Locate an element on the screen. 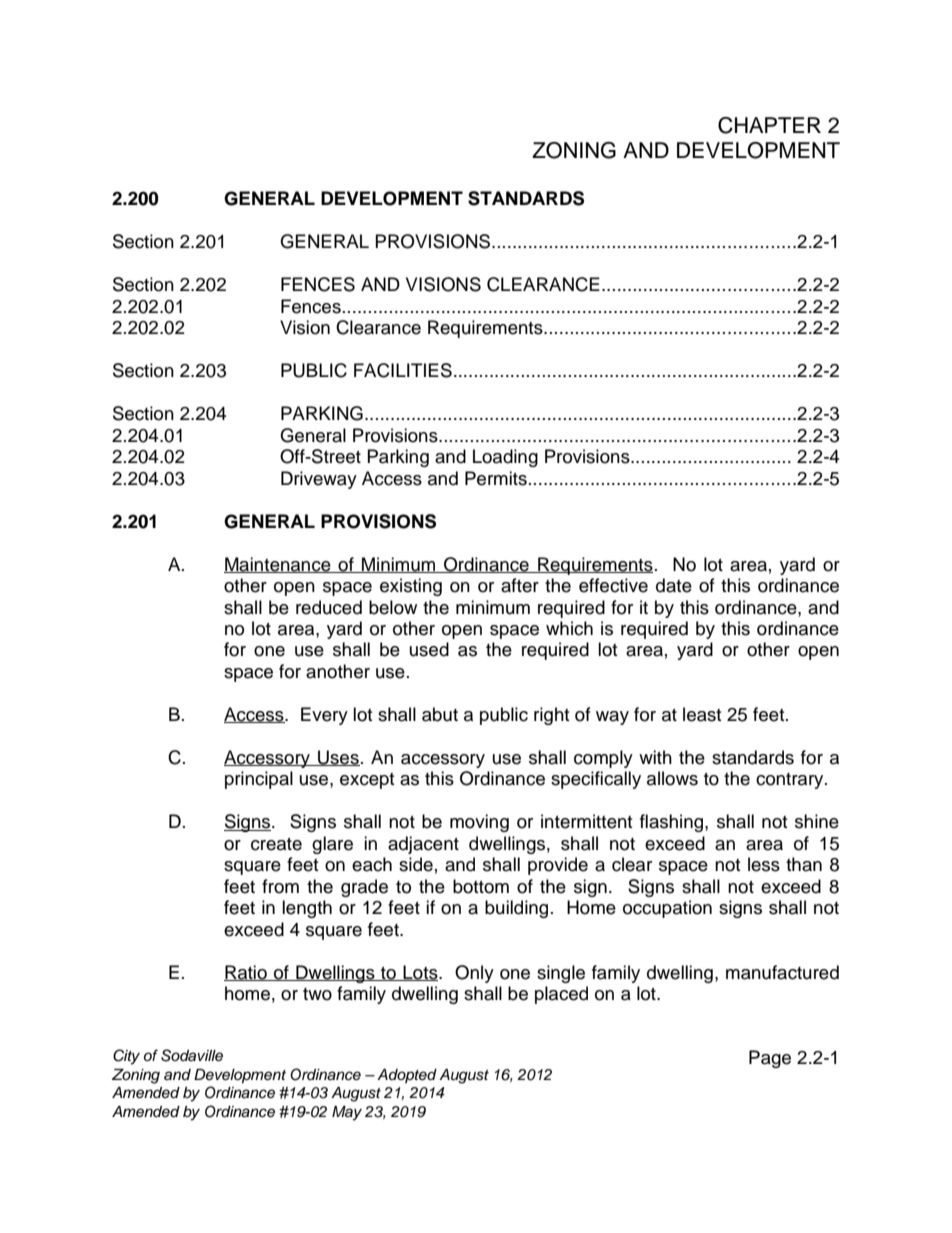  Adopted is located at coordinates (407, 1076).
